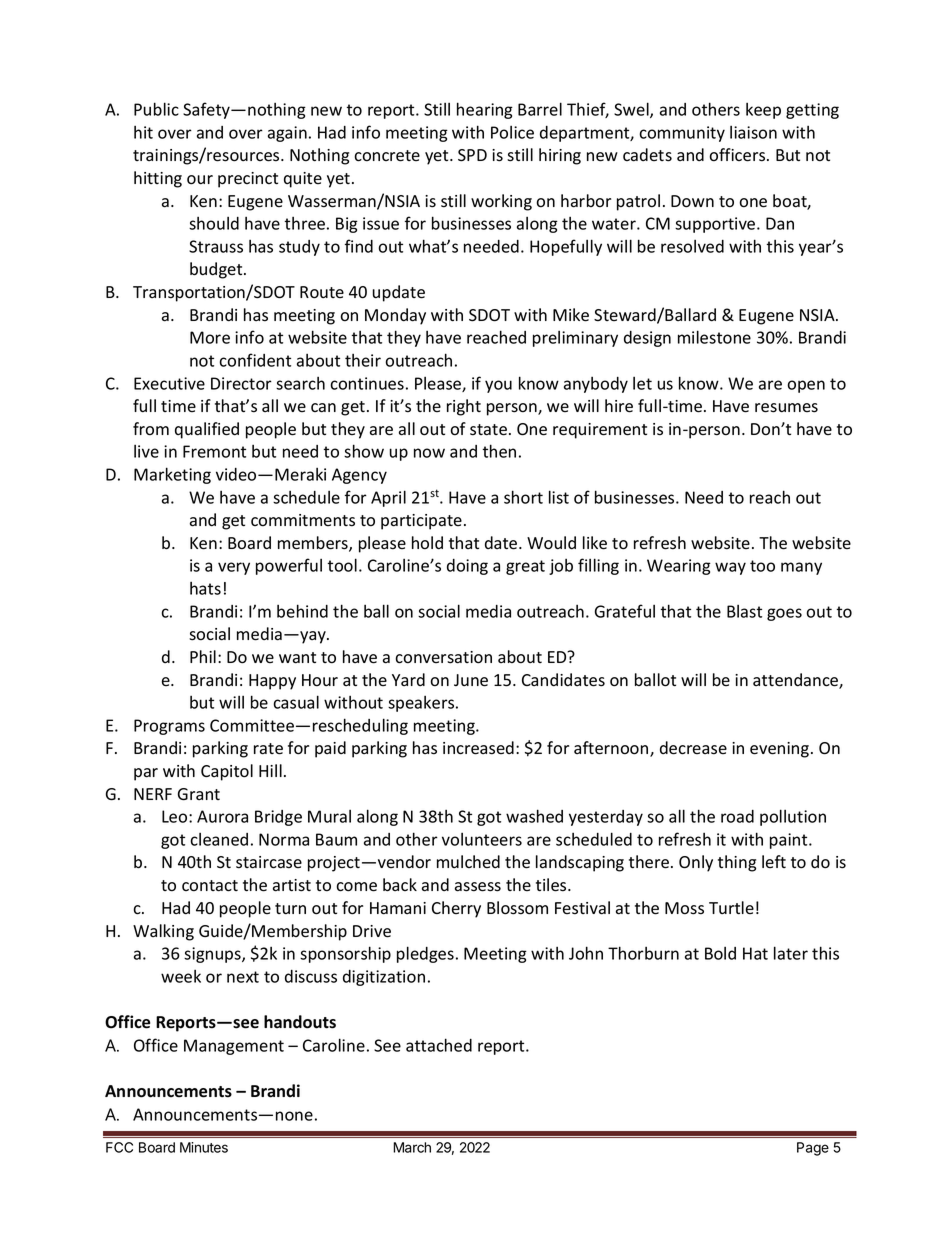 Image resolution: width=952 pixels, height=1233 pixels. What do you see at coordinates (412, 1147) in the image?
I see `March` at bounding box center [412, 1147].
